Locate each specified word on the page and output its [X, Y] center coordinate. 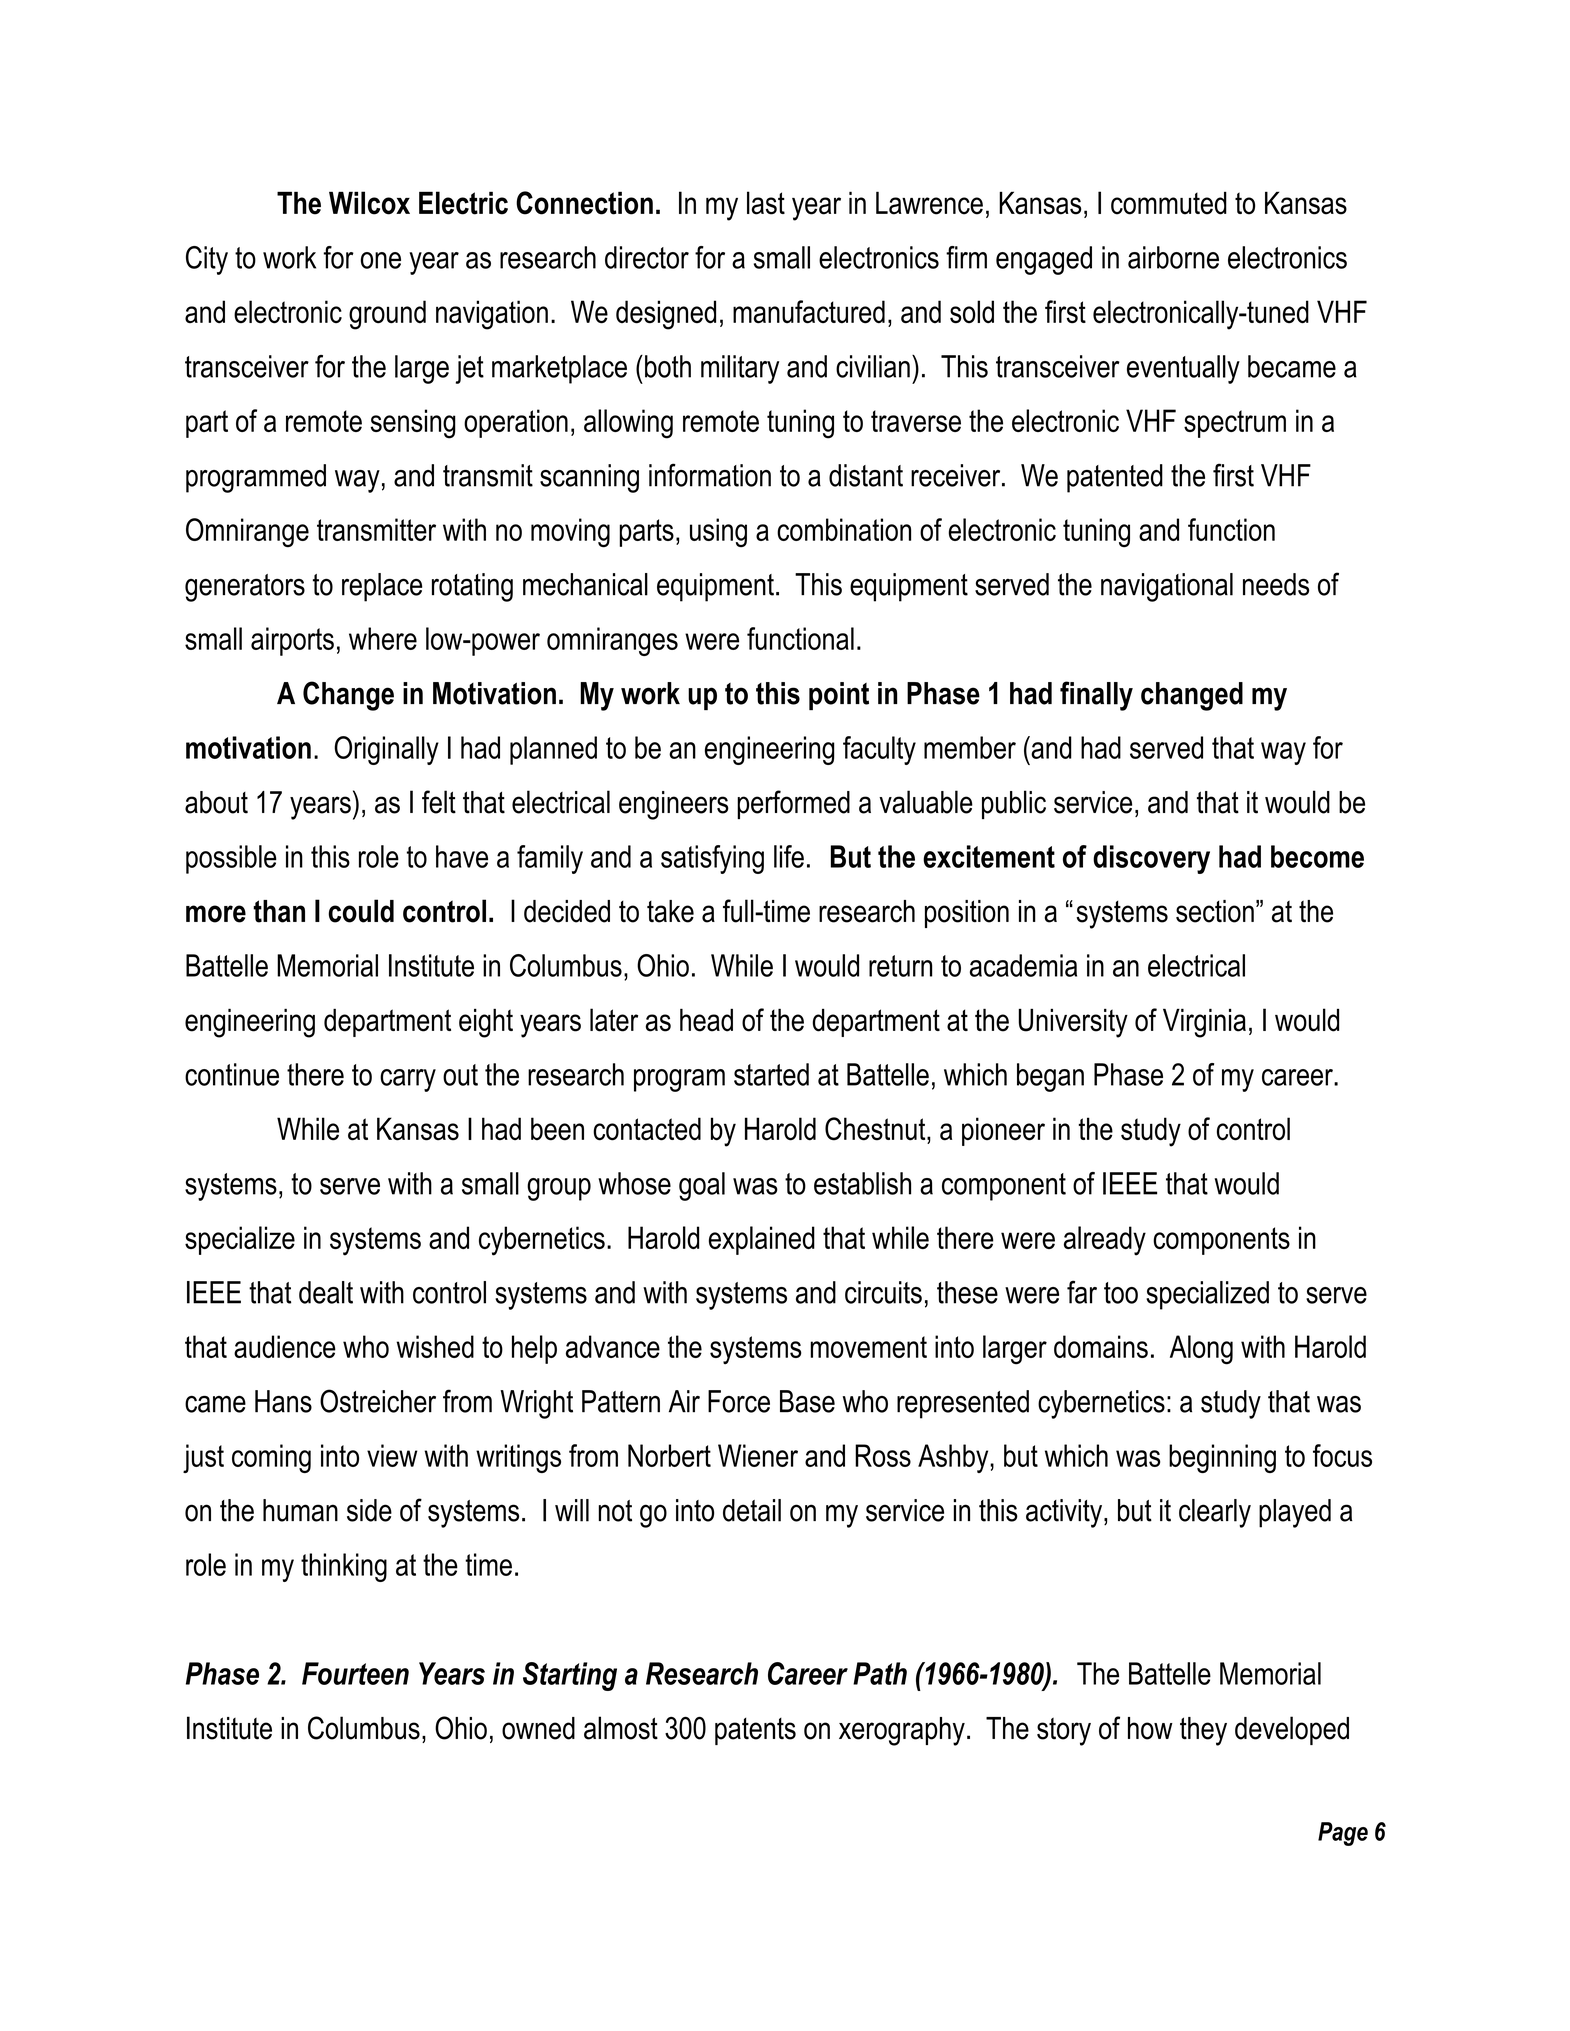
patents [755, 1731]
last [766, 203]
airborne [1173, 257]
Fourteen [355, 1673]
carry [408, 1080]
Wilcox [369, 203]
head [706, 1020]
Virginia [1204, 1023]
